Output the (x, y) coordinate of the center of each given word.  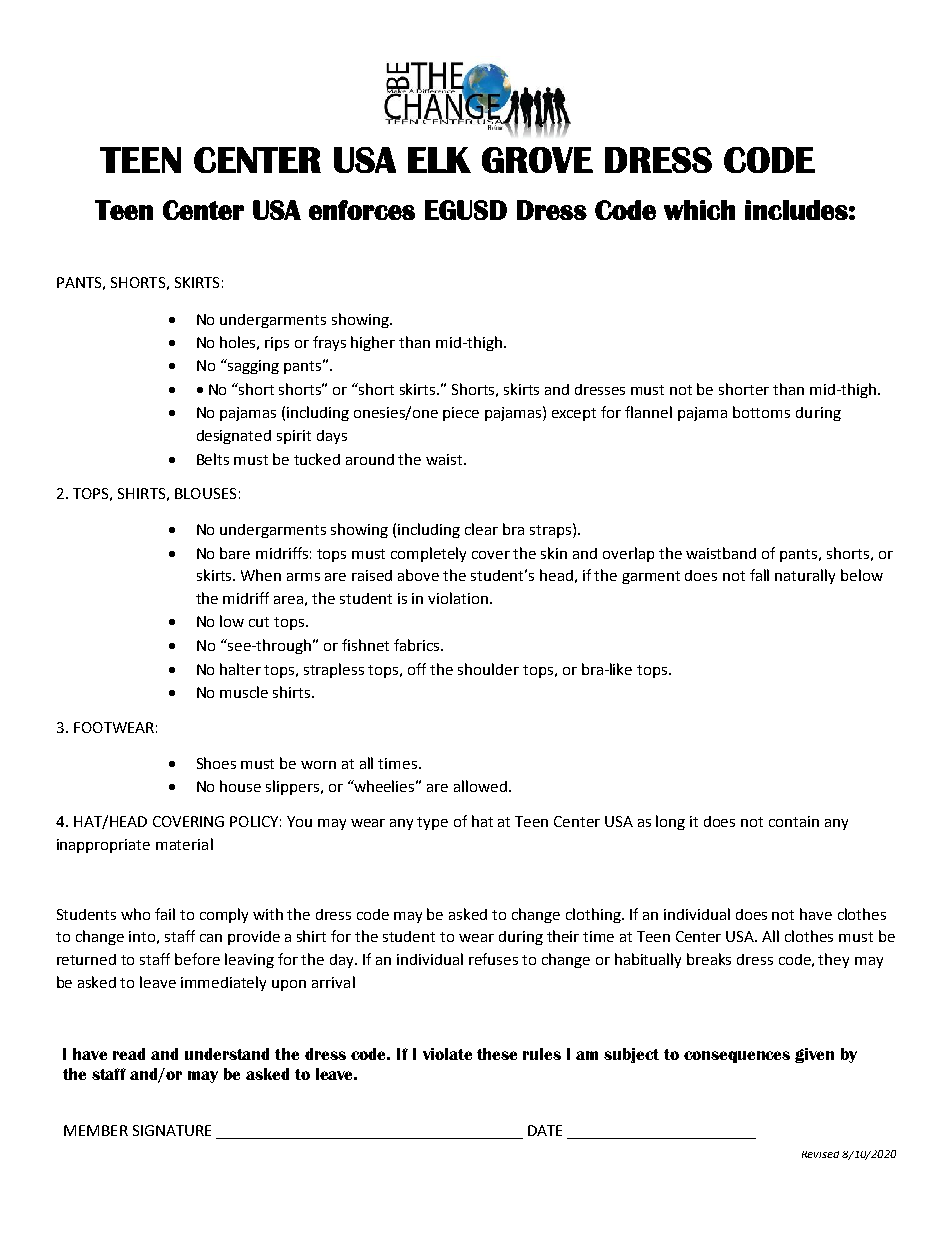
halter (240, 669)
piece (461, 414)
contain (794, 821)
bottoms (761, 412)
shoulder (488, 669)
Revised (820, 1154)
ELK (439, 160)
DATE (545, 1130)
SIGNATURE (172, 1130)
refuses (493, 959)
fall (759, 575)
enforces (362, 210)
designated (234, 437)
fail (165, 914)
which (699, 210)
